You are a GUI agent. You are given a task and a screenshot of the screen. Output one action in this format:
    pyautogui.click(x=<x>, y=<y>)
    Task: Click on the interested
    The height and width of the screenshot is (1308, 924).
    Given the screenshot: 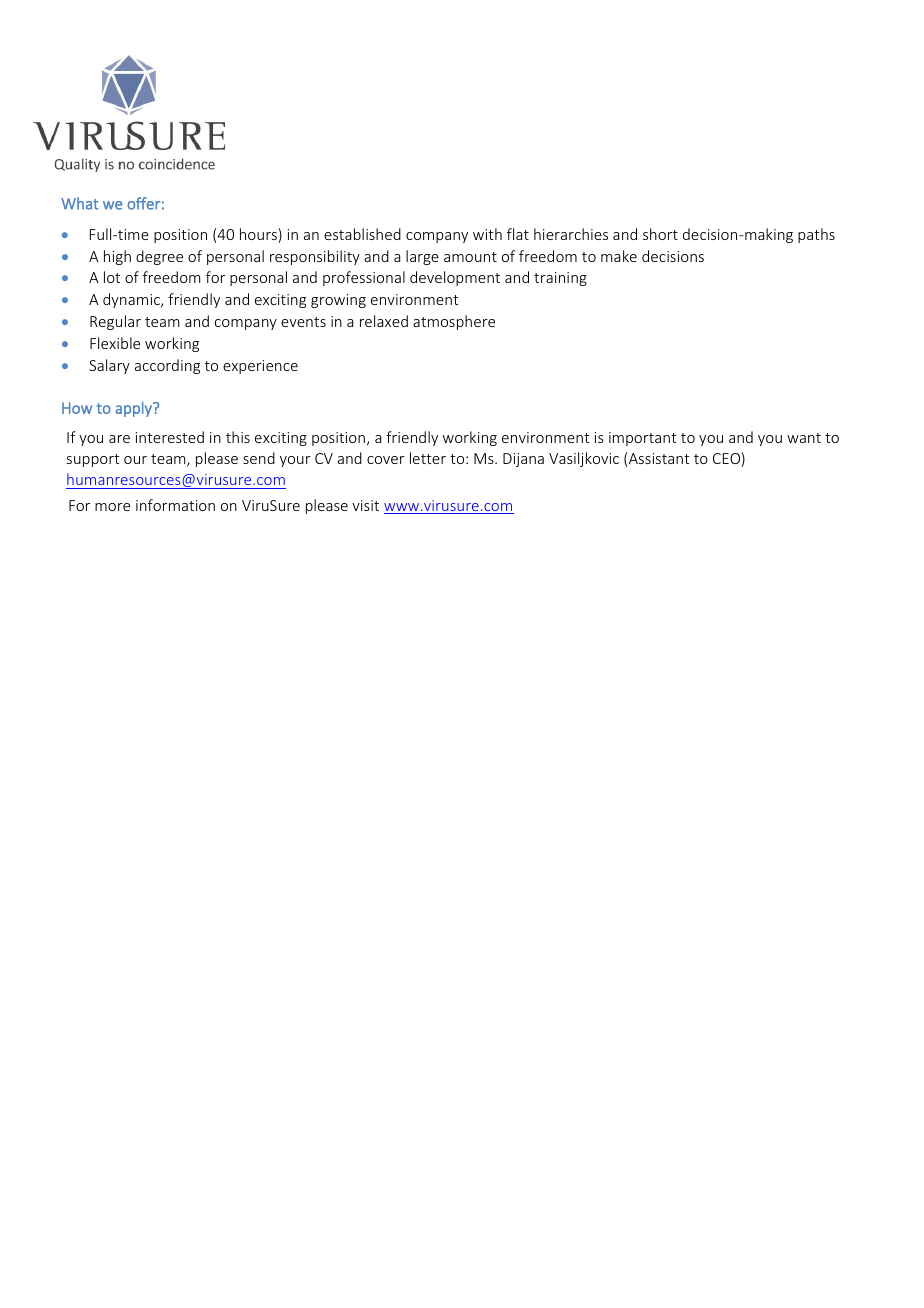 What is the action you would take?
    pyautogui.click(x=170, y=437)
